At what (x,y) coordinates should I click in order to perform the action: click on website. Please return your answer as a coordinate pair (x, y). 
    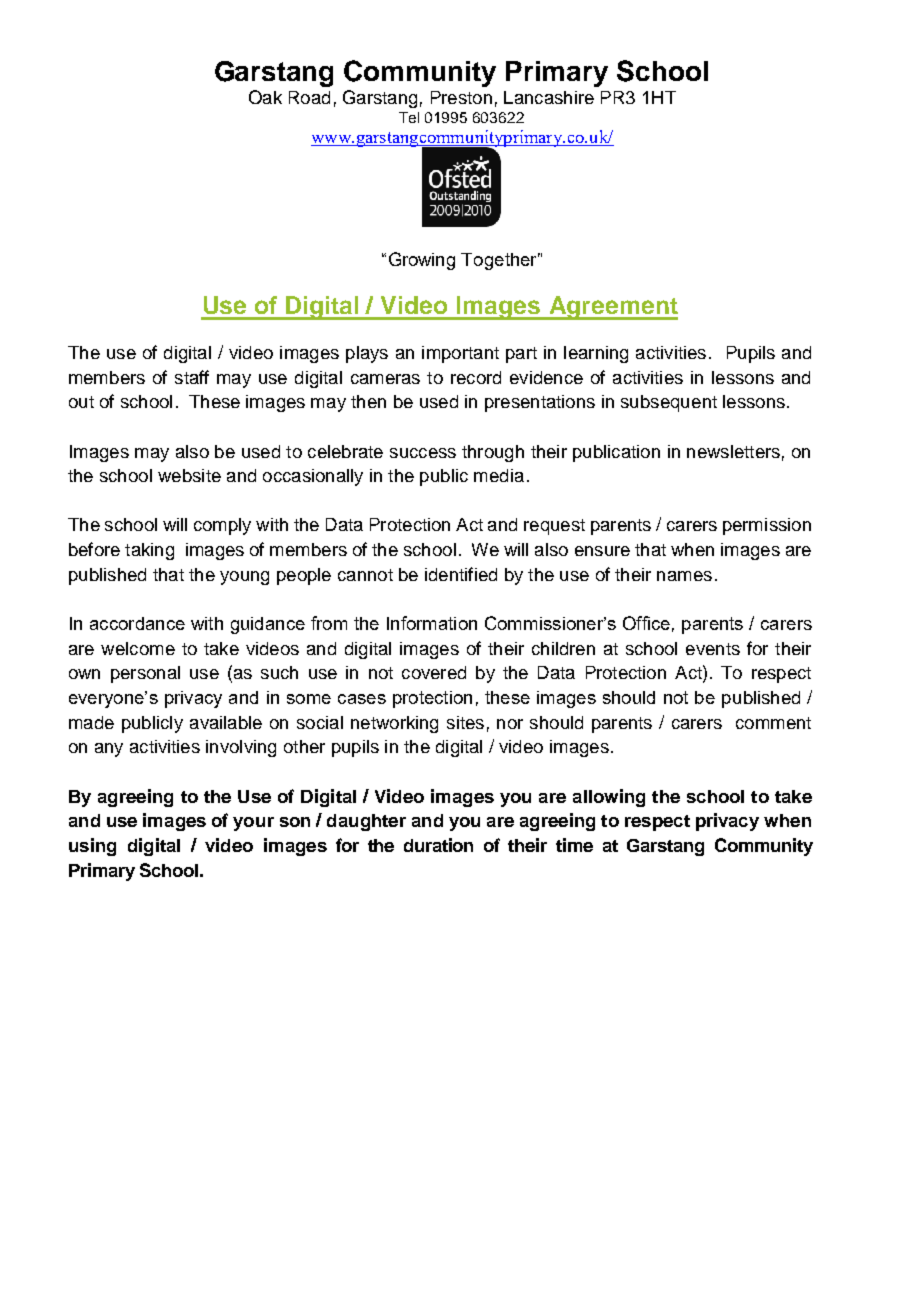
    Looking at the image, I should click on (189, 475).
